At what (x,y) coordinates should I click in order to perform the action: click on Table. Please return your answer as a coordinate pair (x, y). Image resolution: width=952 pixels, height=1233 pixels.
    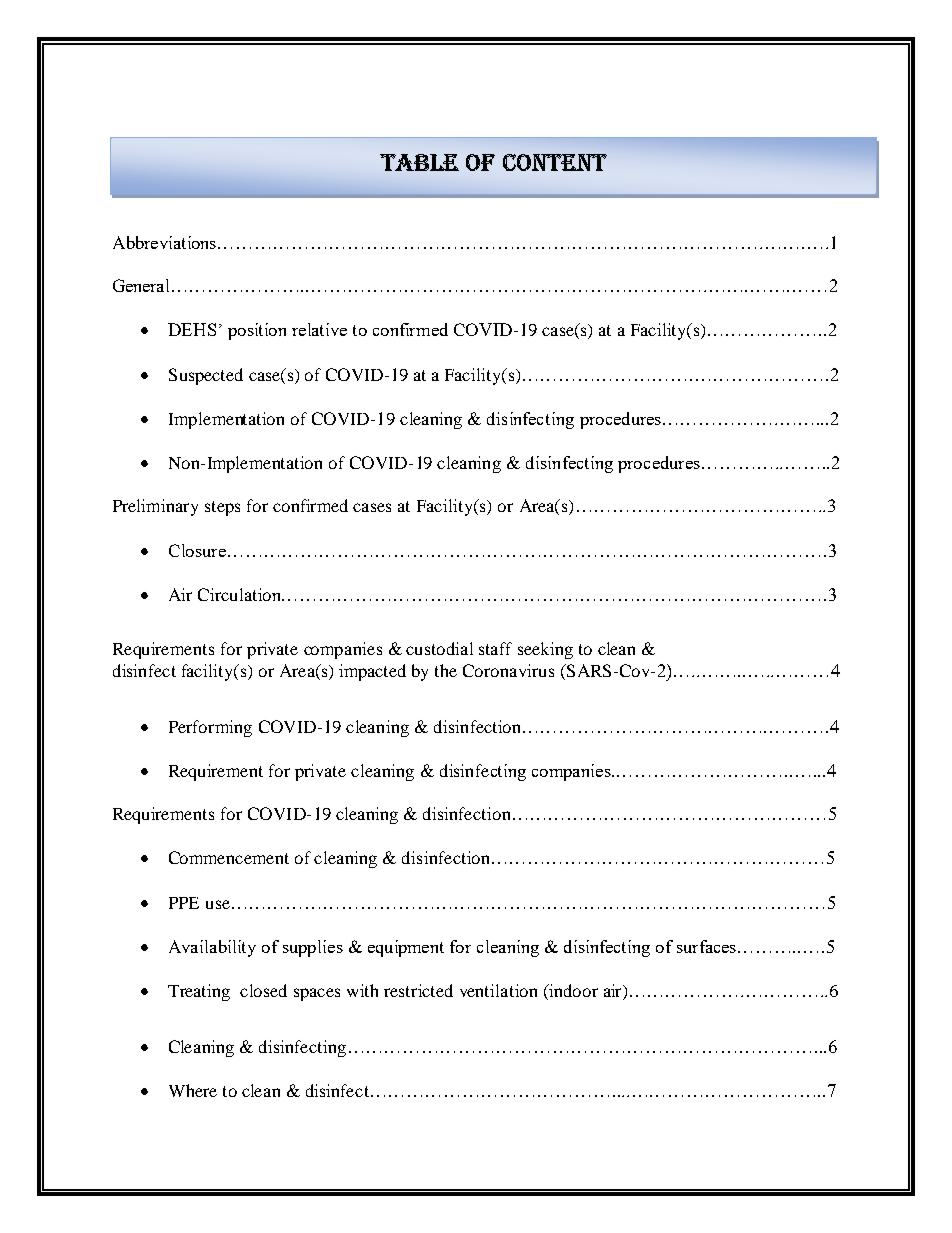
    Looking at the image, I should click on (419, 162).
